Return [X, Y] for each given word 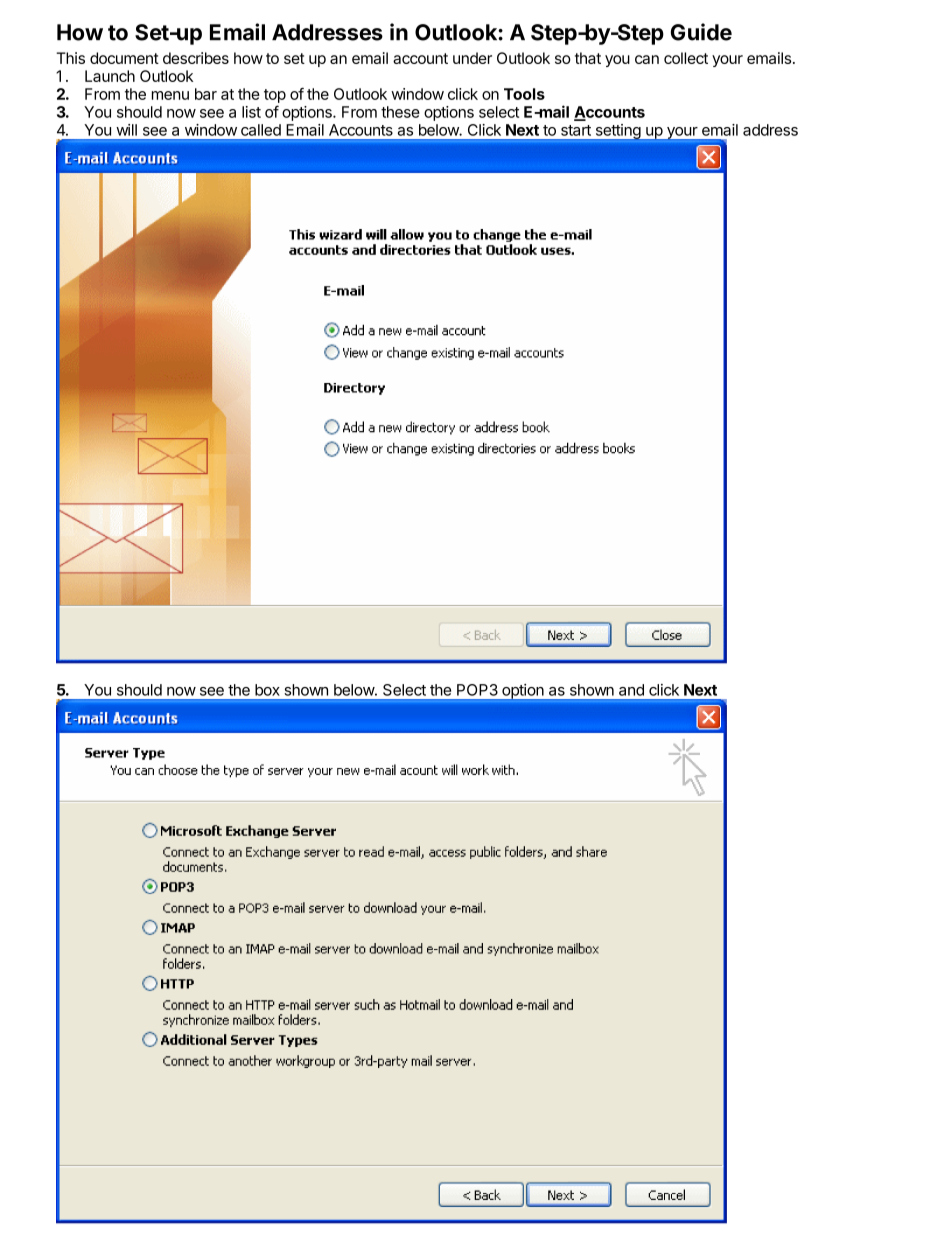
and [631, 690]
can [647, 59]
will [126, 130]
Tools [524, 94]
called [261, 130]
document [124, 58]
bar [206, 94]
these [400, 112]
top [275, 96]
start [576, 130]
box [267, 690]
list [251, 112]
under [472, 58]
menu [170, 95]
